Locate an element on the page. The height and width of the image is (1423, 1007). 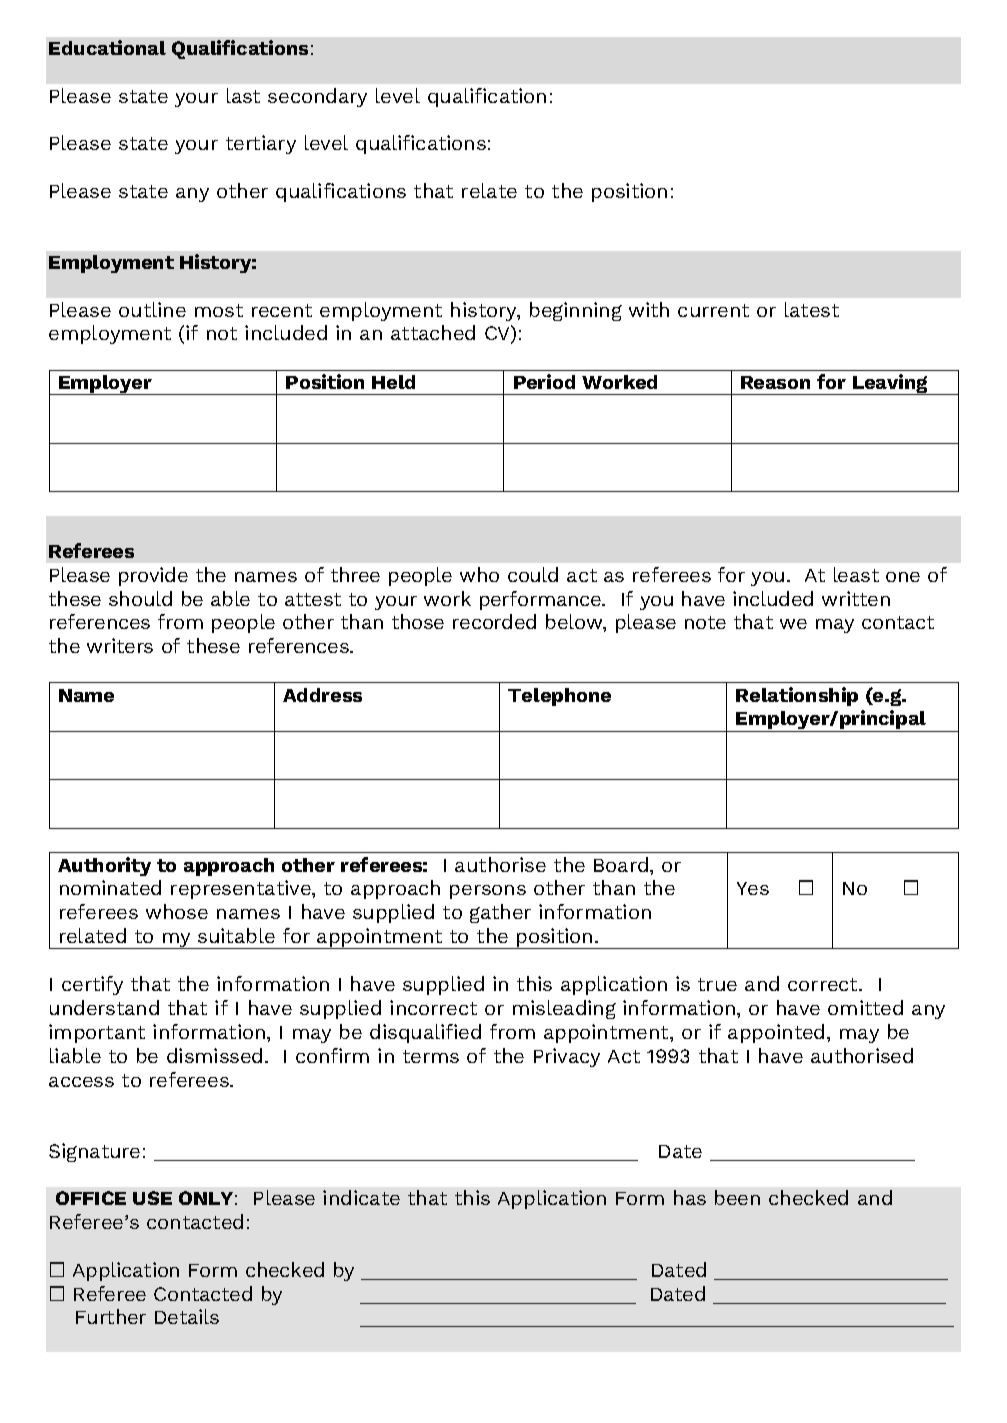
Details is located at coordinates (187, 1316).
